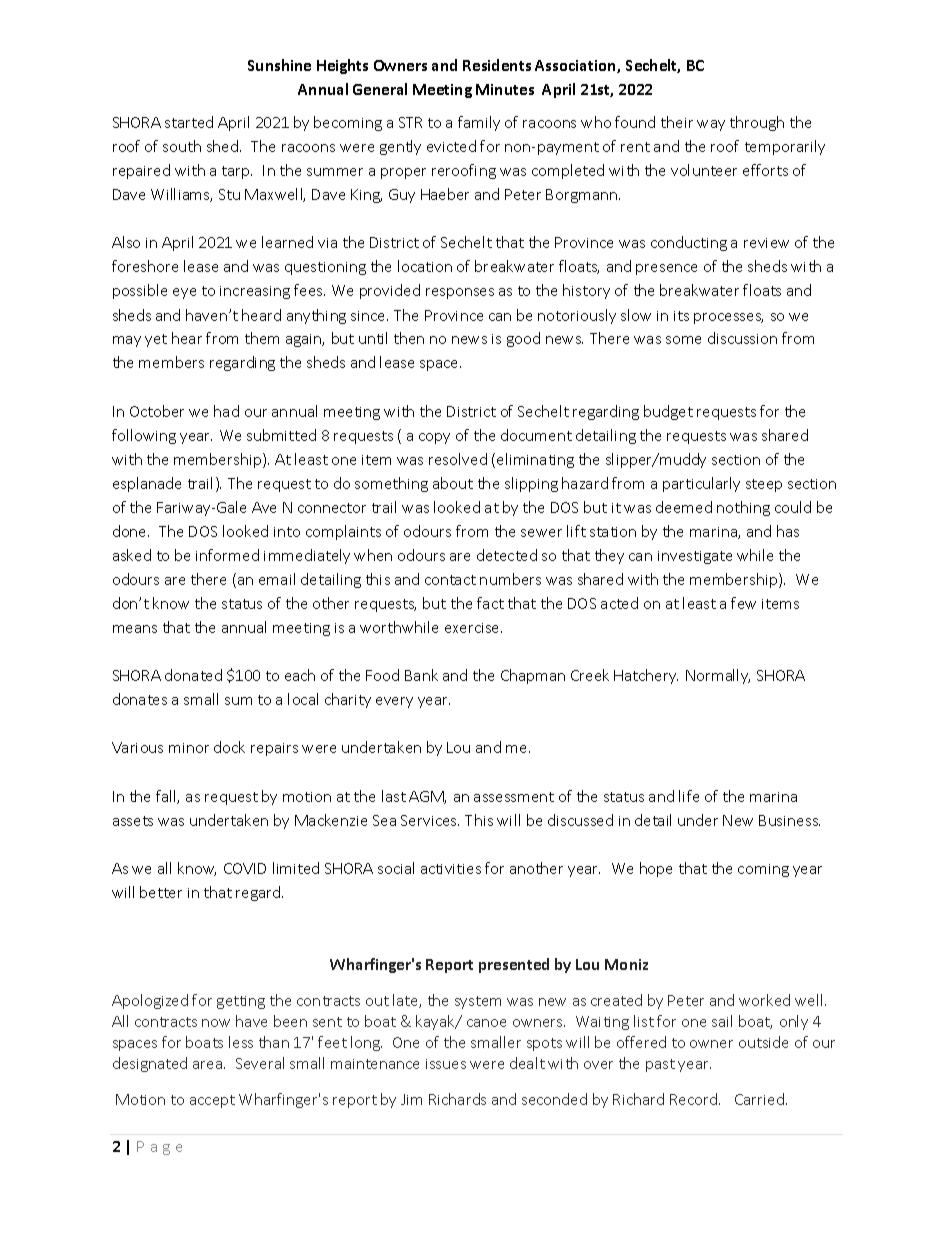  Describe the element at coordinates (189, 122) in the page. I see `started` at that location.
